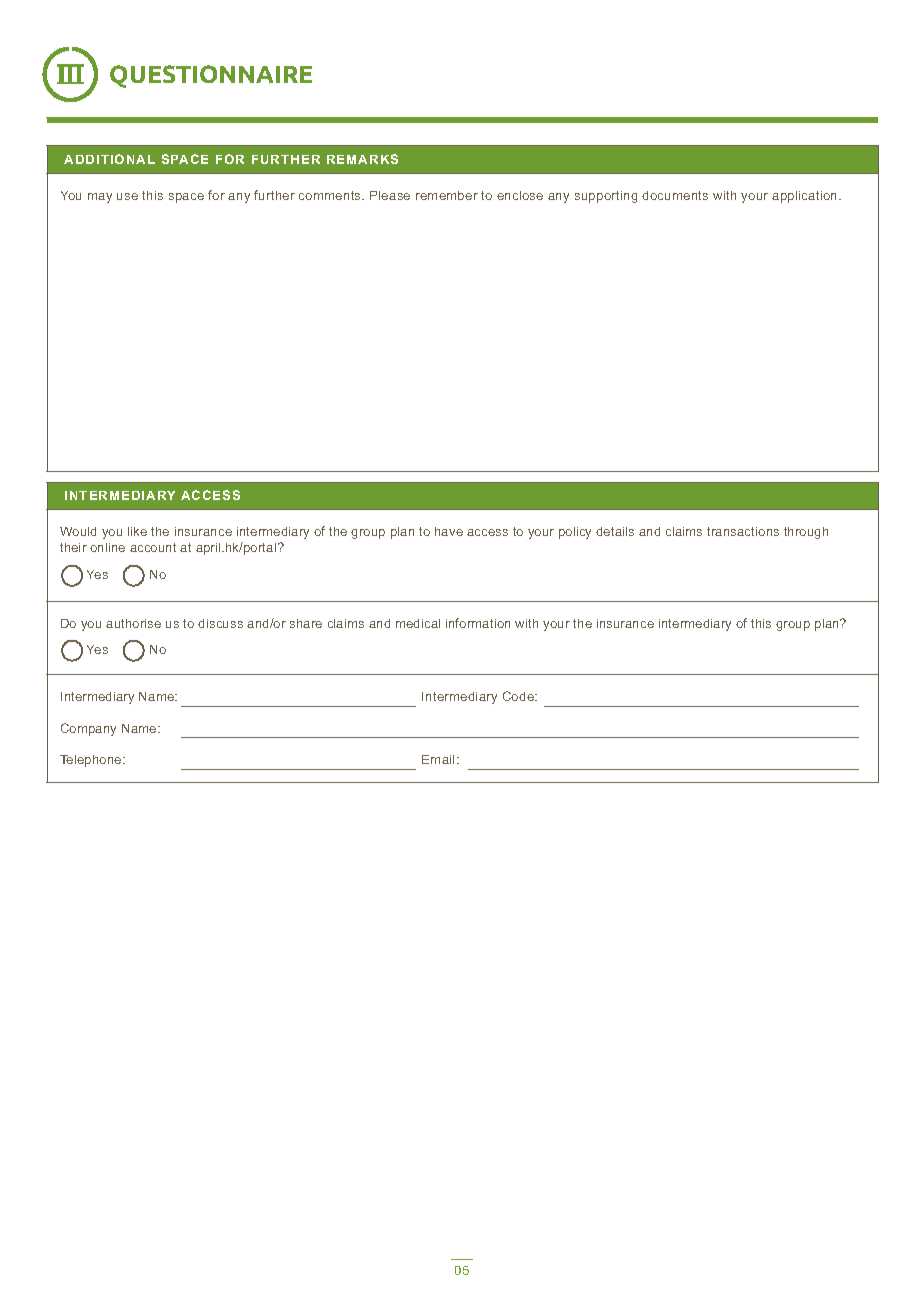 The height and width of the page is (1308, 924). Describe the element at coordinates (806, 533) in the page. I see `through` at that location.
